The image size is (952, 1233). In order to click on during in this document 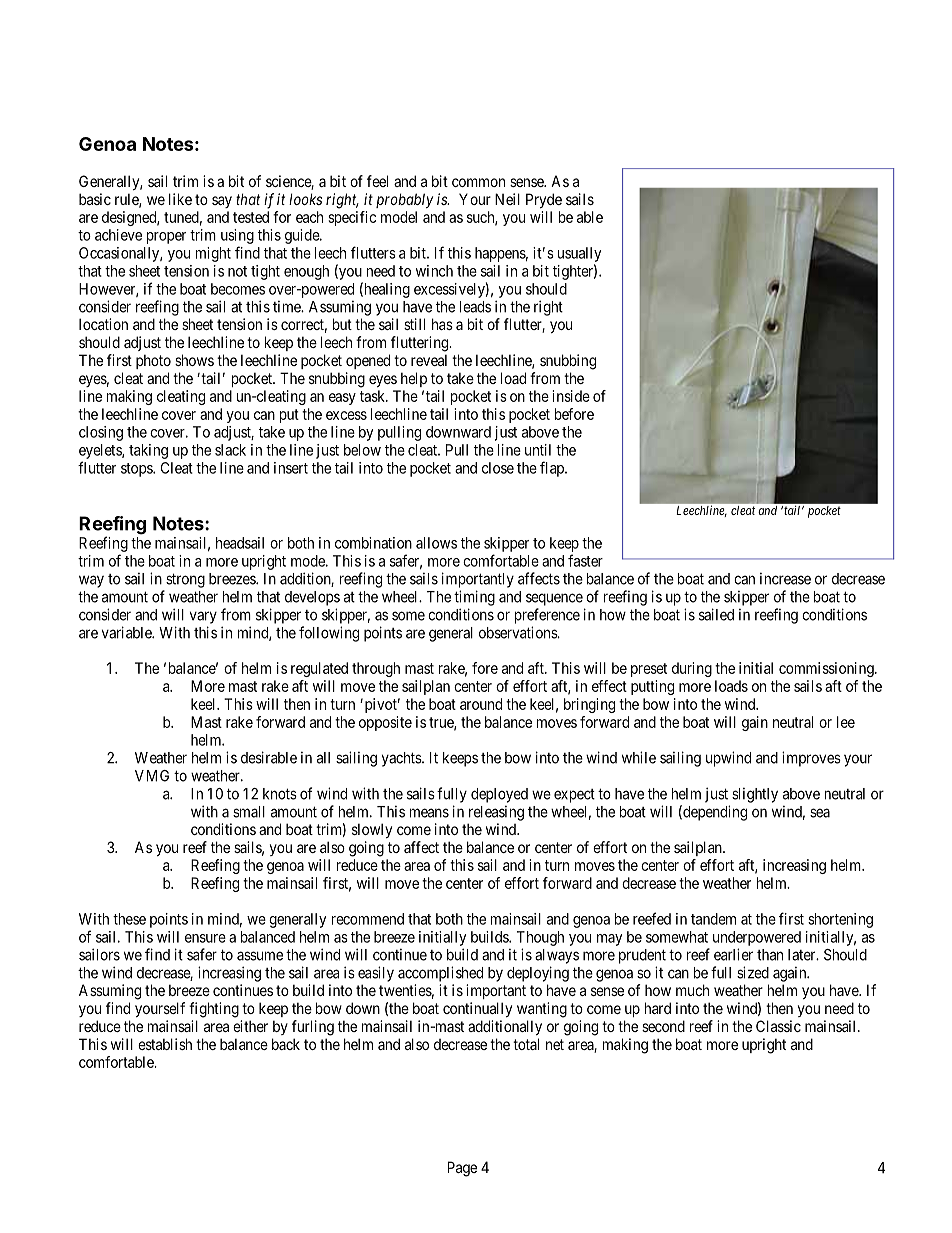, I will do `click(692, 669)`.
